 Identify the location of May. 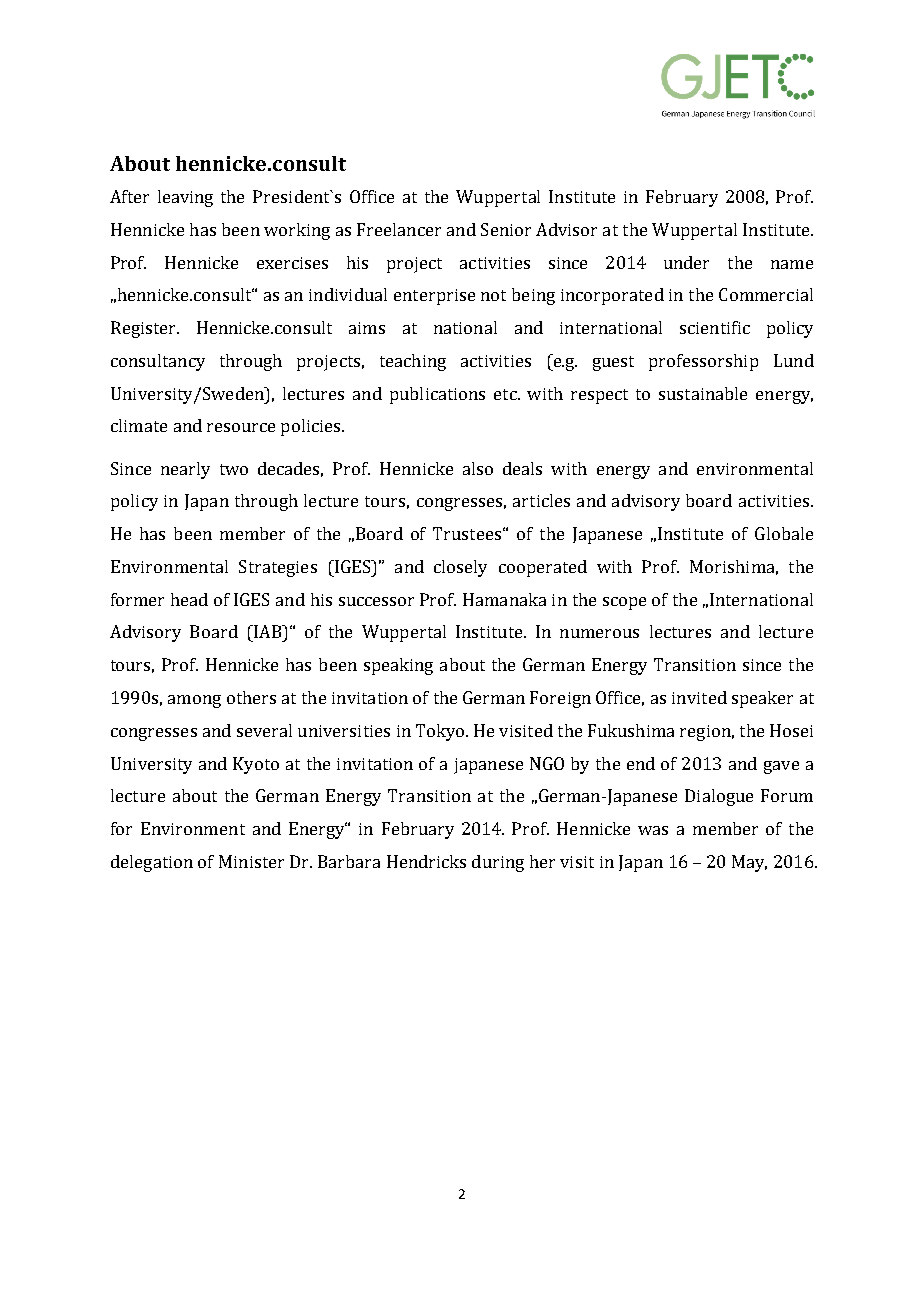
(749, 863).
